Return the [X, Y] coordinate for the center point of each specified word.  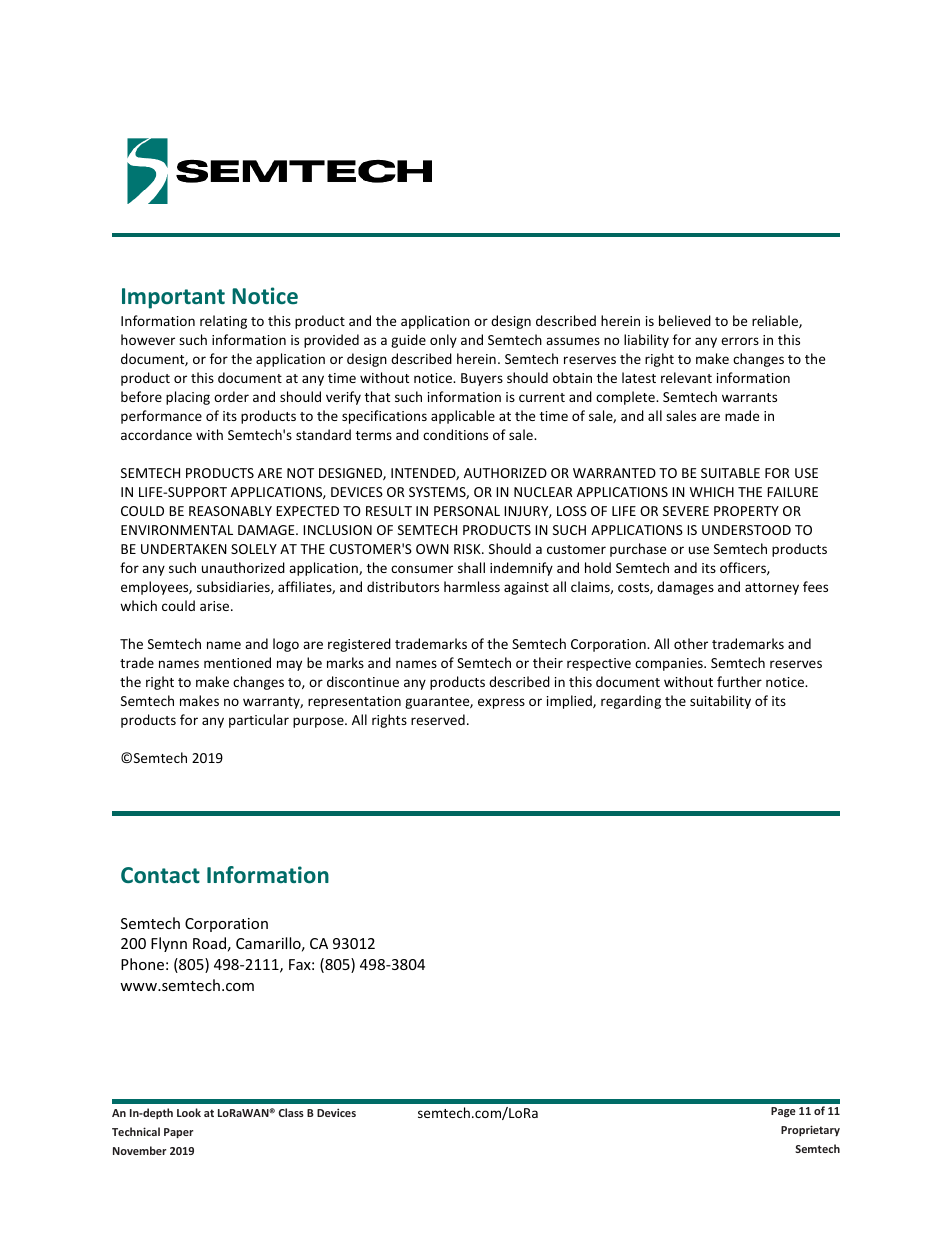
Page [783, 1112]
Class [291, 1112]
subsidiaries [234, 587]
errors [740, 341]
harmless [472, 586]
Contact [160, 875]
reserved [438, 719]
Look [189, 1112]
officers [744, 568]
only [443, 341]
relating [223, 322]
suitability [720, 702]
